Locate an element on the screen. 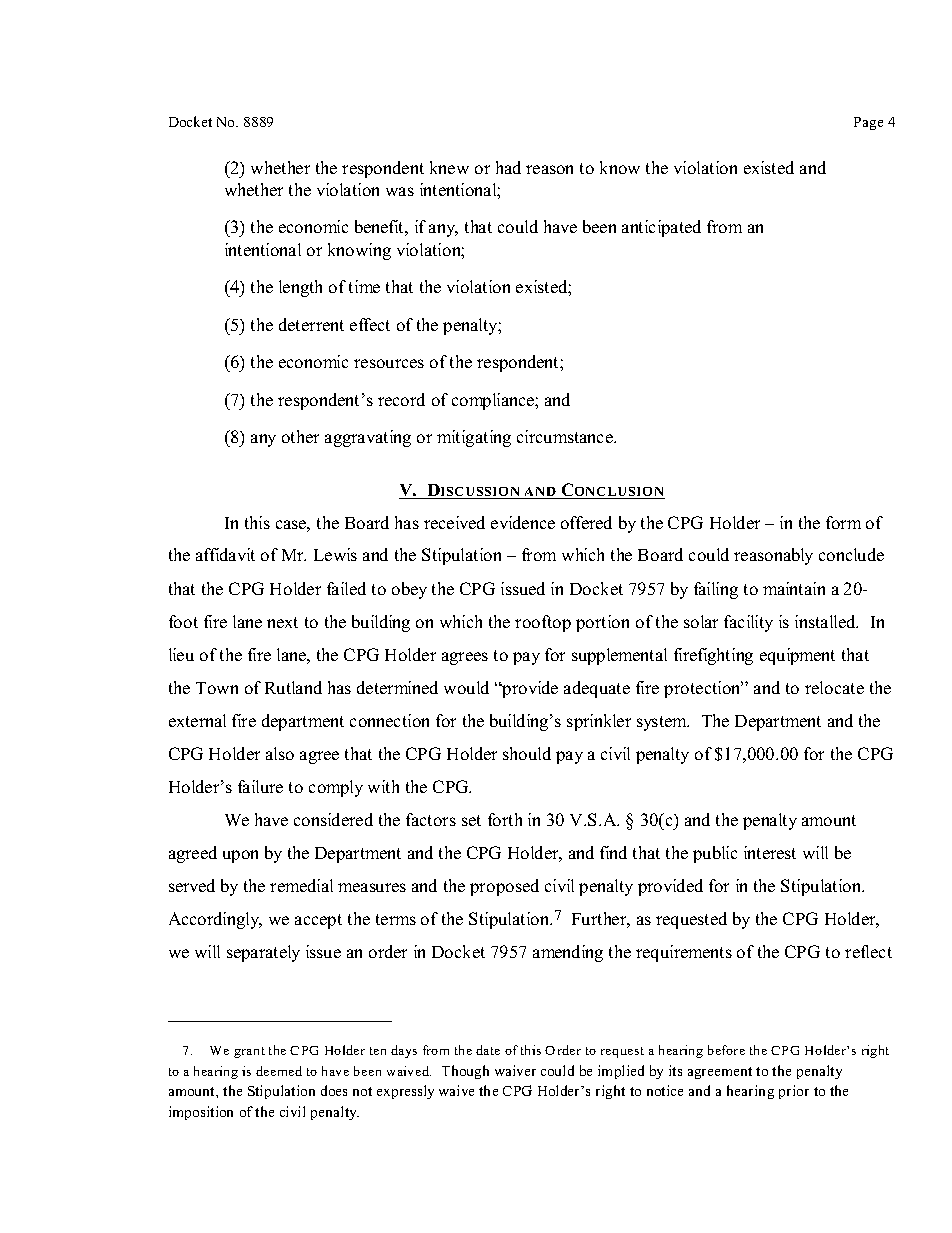 This screenshot has height=1233, width=952. other is located at coordinates (300, 436).
